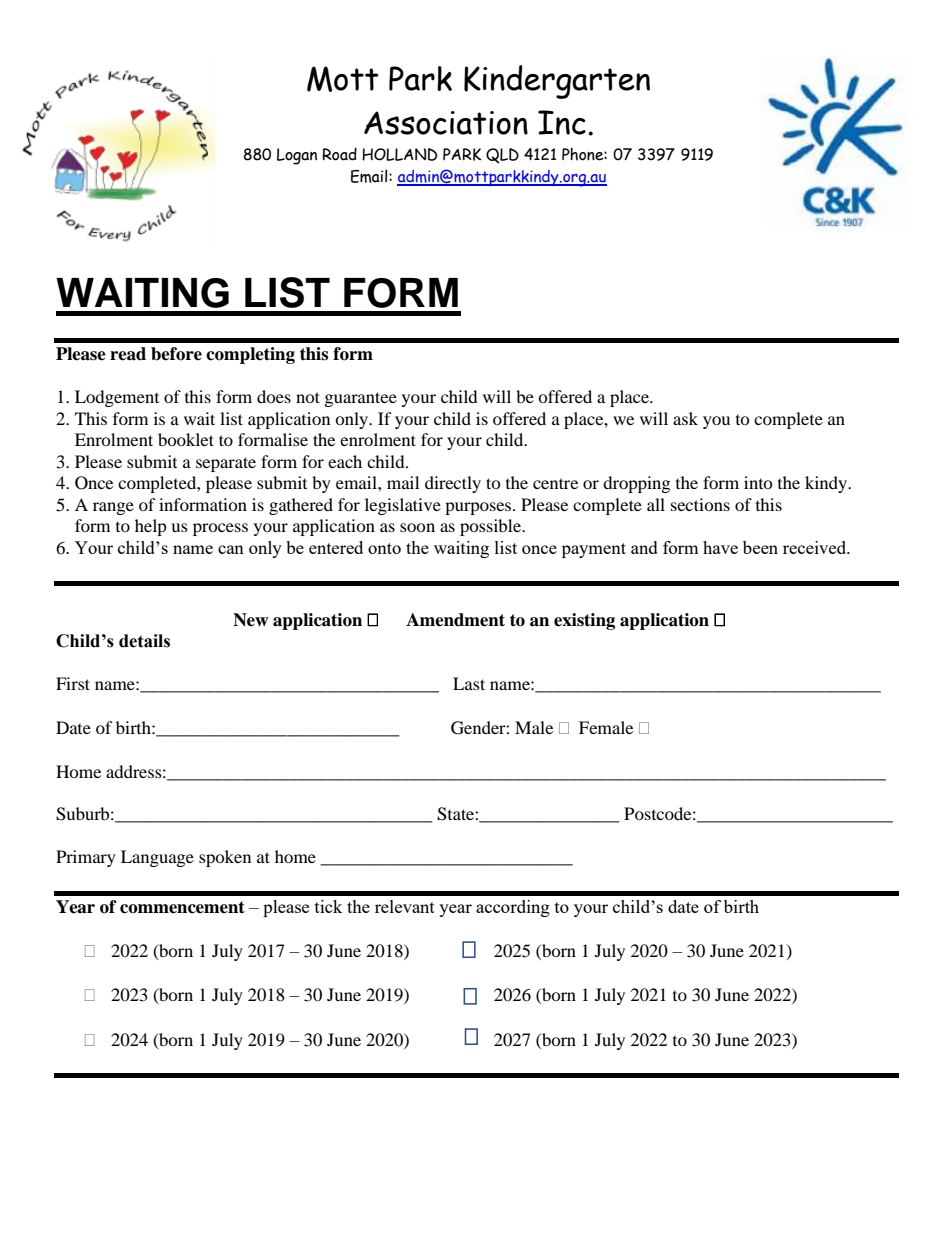  What do you see at coordinates (685, 418) in the screenshot?
I see `ask` at bounding box center [685, 418].
